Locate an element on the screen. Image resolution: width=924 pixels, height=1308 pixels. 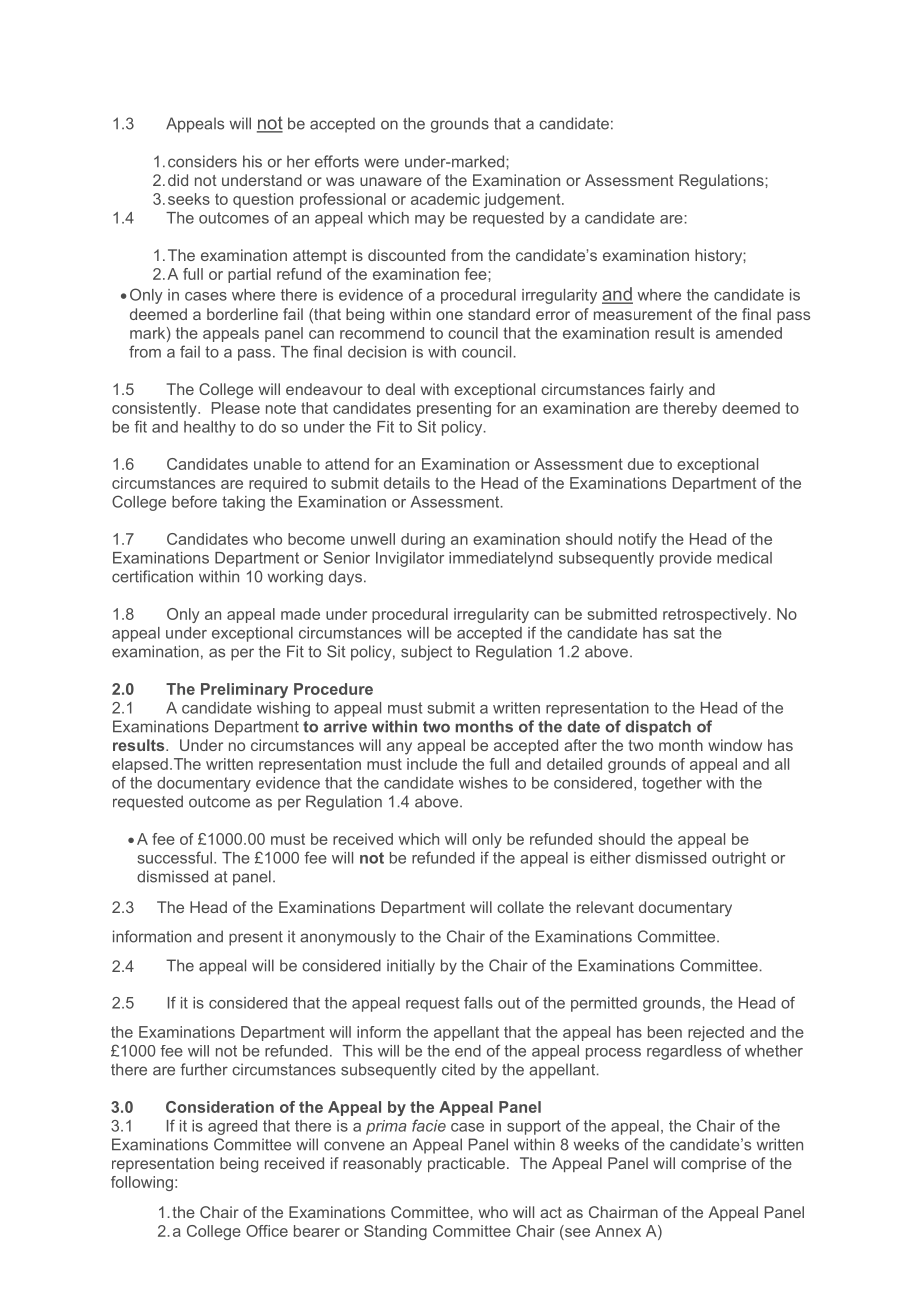
measurement is located at coordinates (643, 314).
